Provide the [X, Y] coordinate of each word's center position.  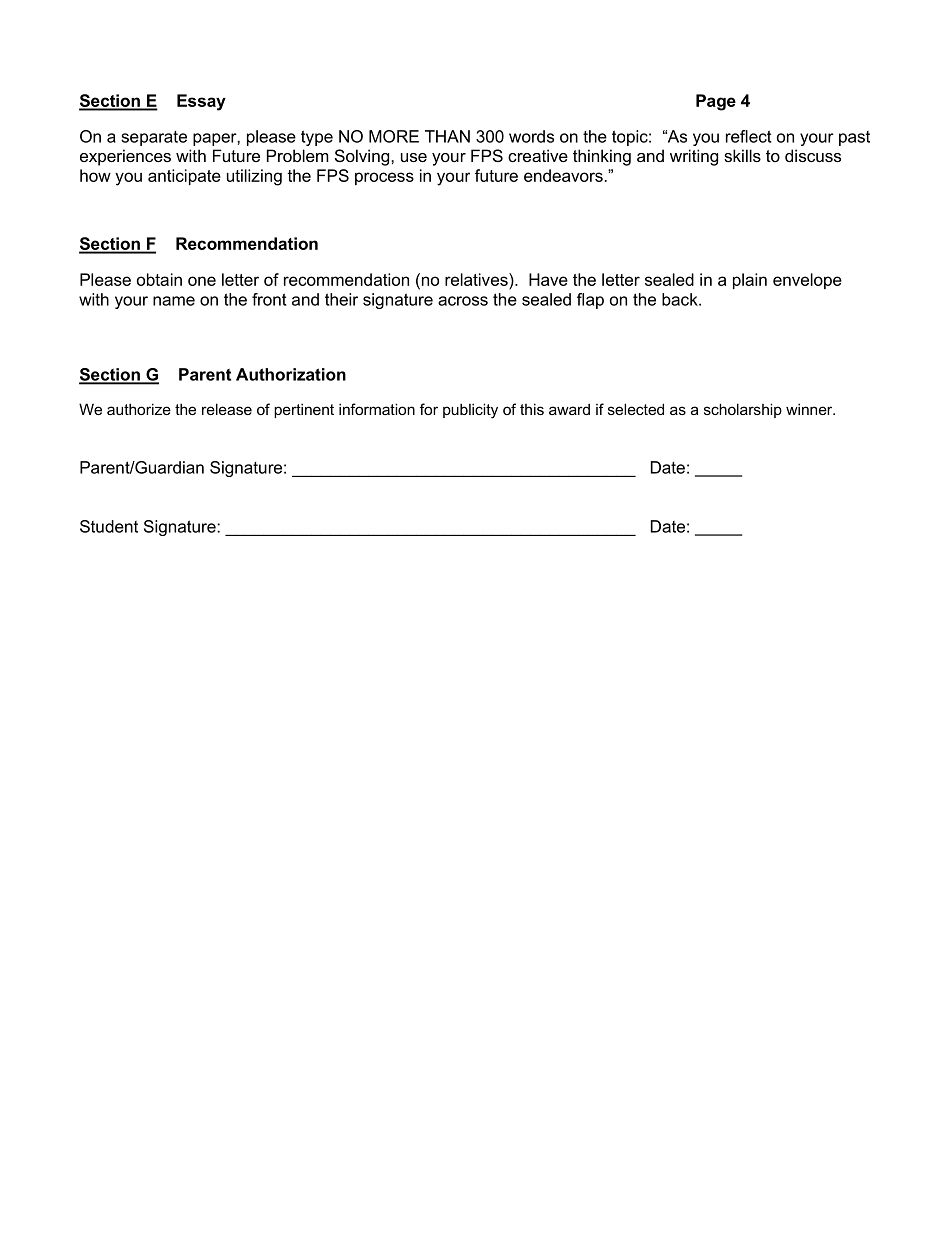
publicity [470, 411]
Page [716, 102]
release [227, 409]
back [681, 299]
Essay [201, 102]
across [463, 301]
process [384, 178]
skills [742, 155]
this [532, 409]
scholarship [743, 410]
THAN [447, 136]
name [174, 301]
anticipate [184, 177]
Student [109, 526]
